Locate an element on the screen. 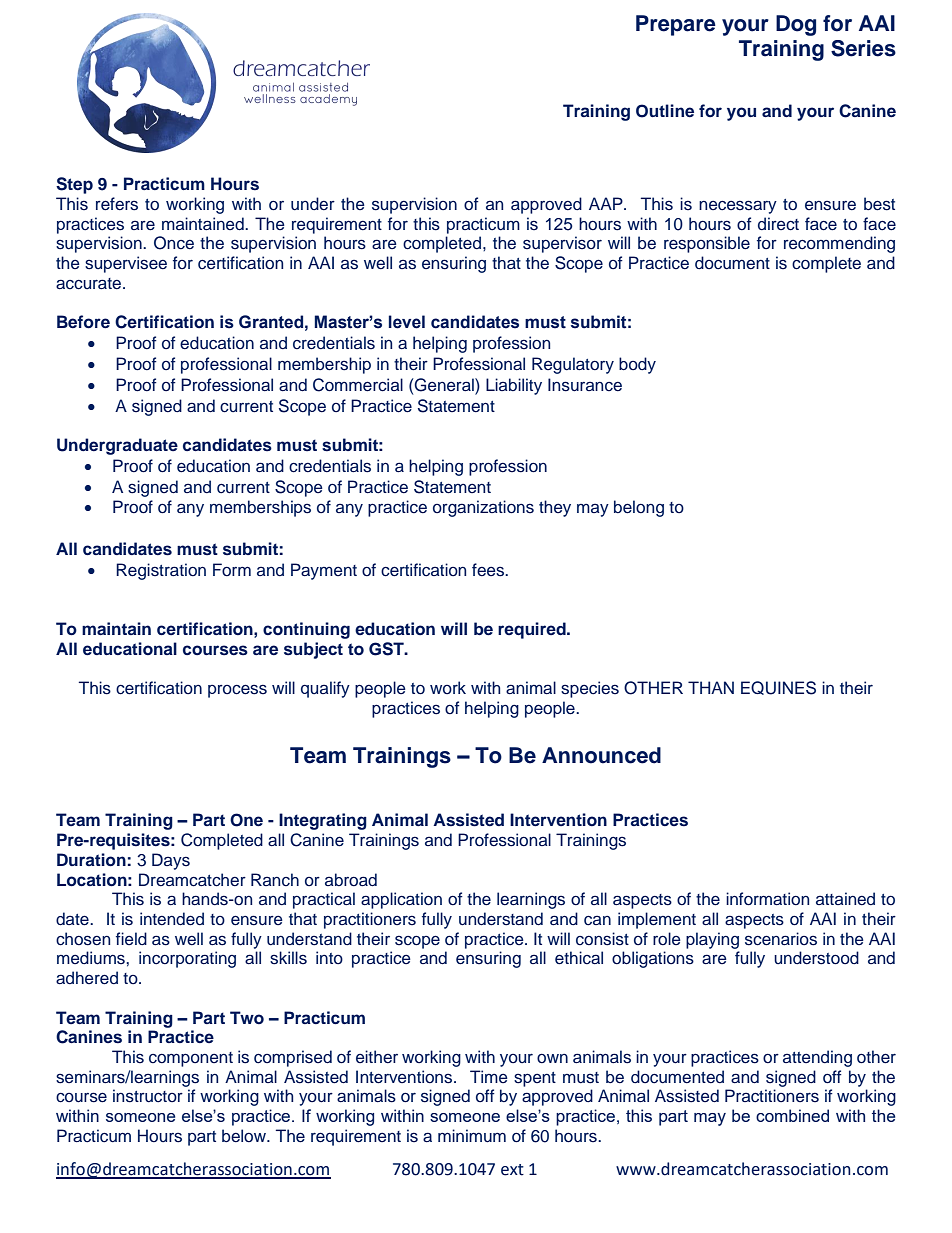 This screenshot has height=1233, width=952. Step is located at coordinates (74, 185).
